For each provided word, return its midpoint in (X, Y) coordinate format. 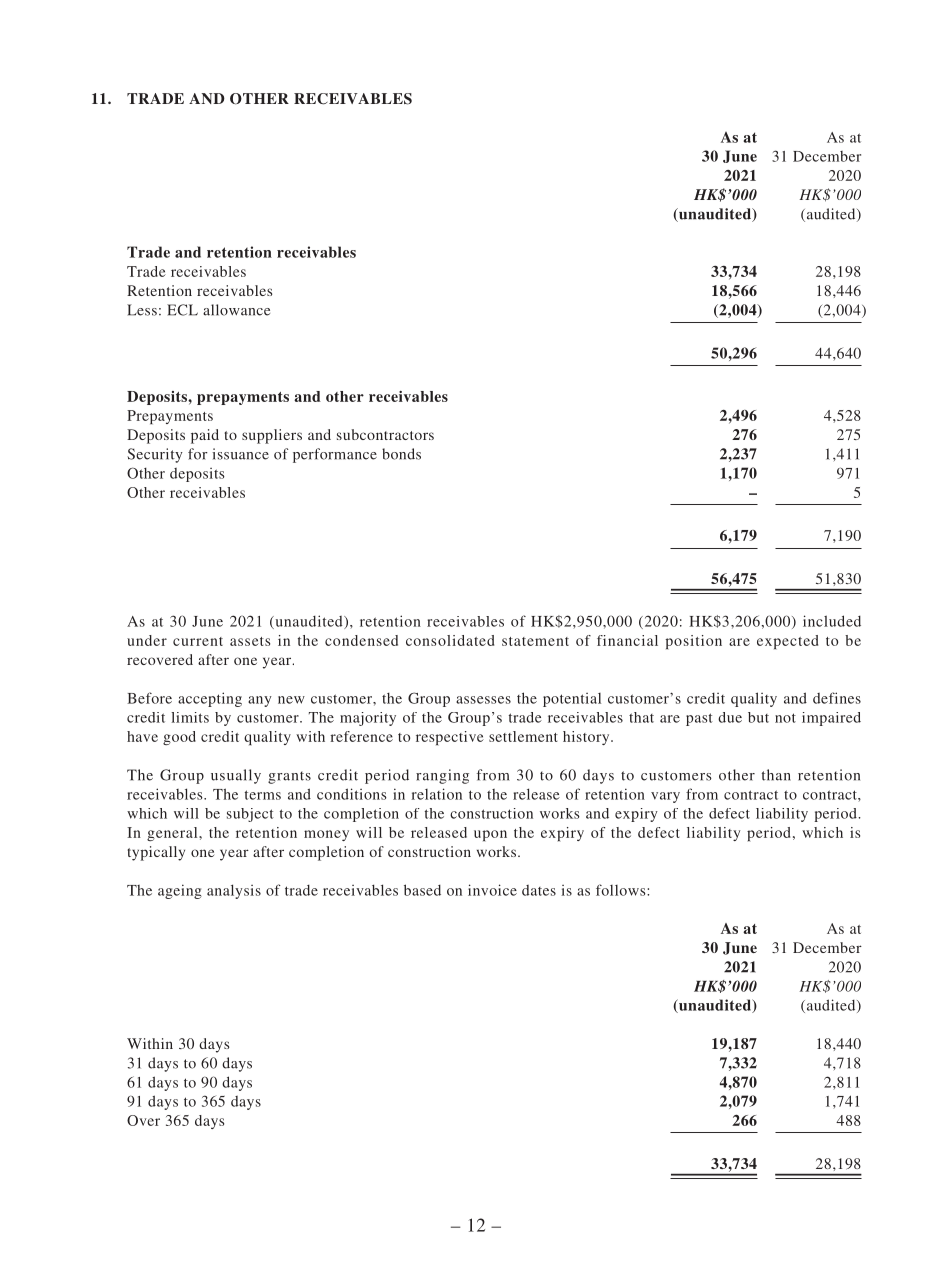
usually (236, 776)
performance (335, 455)
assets (250, 641)
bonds (401, 454)
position (693, 642)
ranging (442, 776)
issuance (240, 454)
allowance (236, 310)
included (832, 621)
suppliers (272, 436)
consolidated (450, 640)
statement (535, 641)
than (776, 775)
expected (787, 642)
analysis (234, 891)
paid (205, 436)
